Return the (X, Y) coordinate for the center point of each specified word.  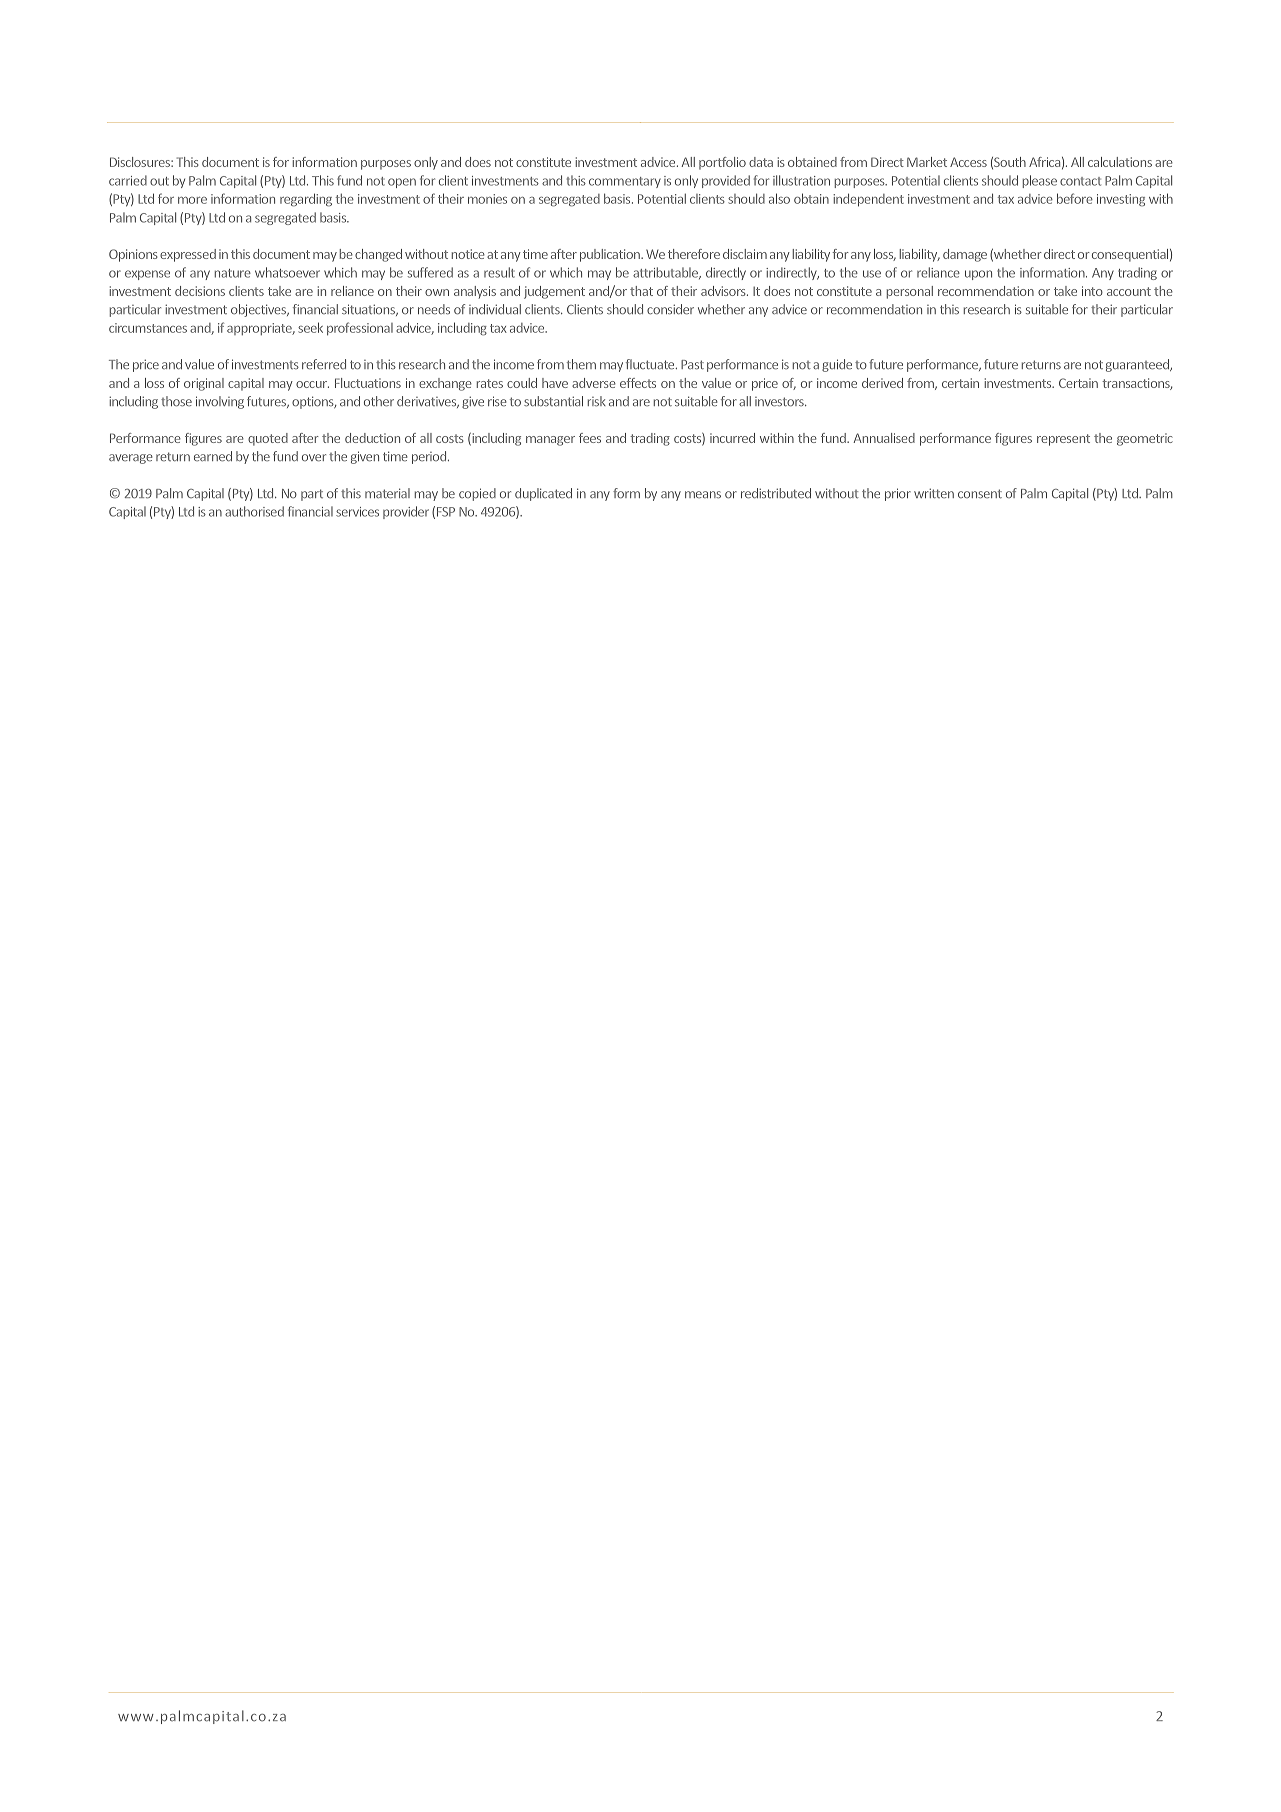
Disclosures (141, 162)
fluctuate (651, 364)
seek (310, 327)
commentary (625, 182)
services (357, 512)
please (1040, 181)
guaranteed (1139, 365)
